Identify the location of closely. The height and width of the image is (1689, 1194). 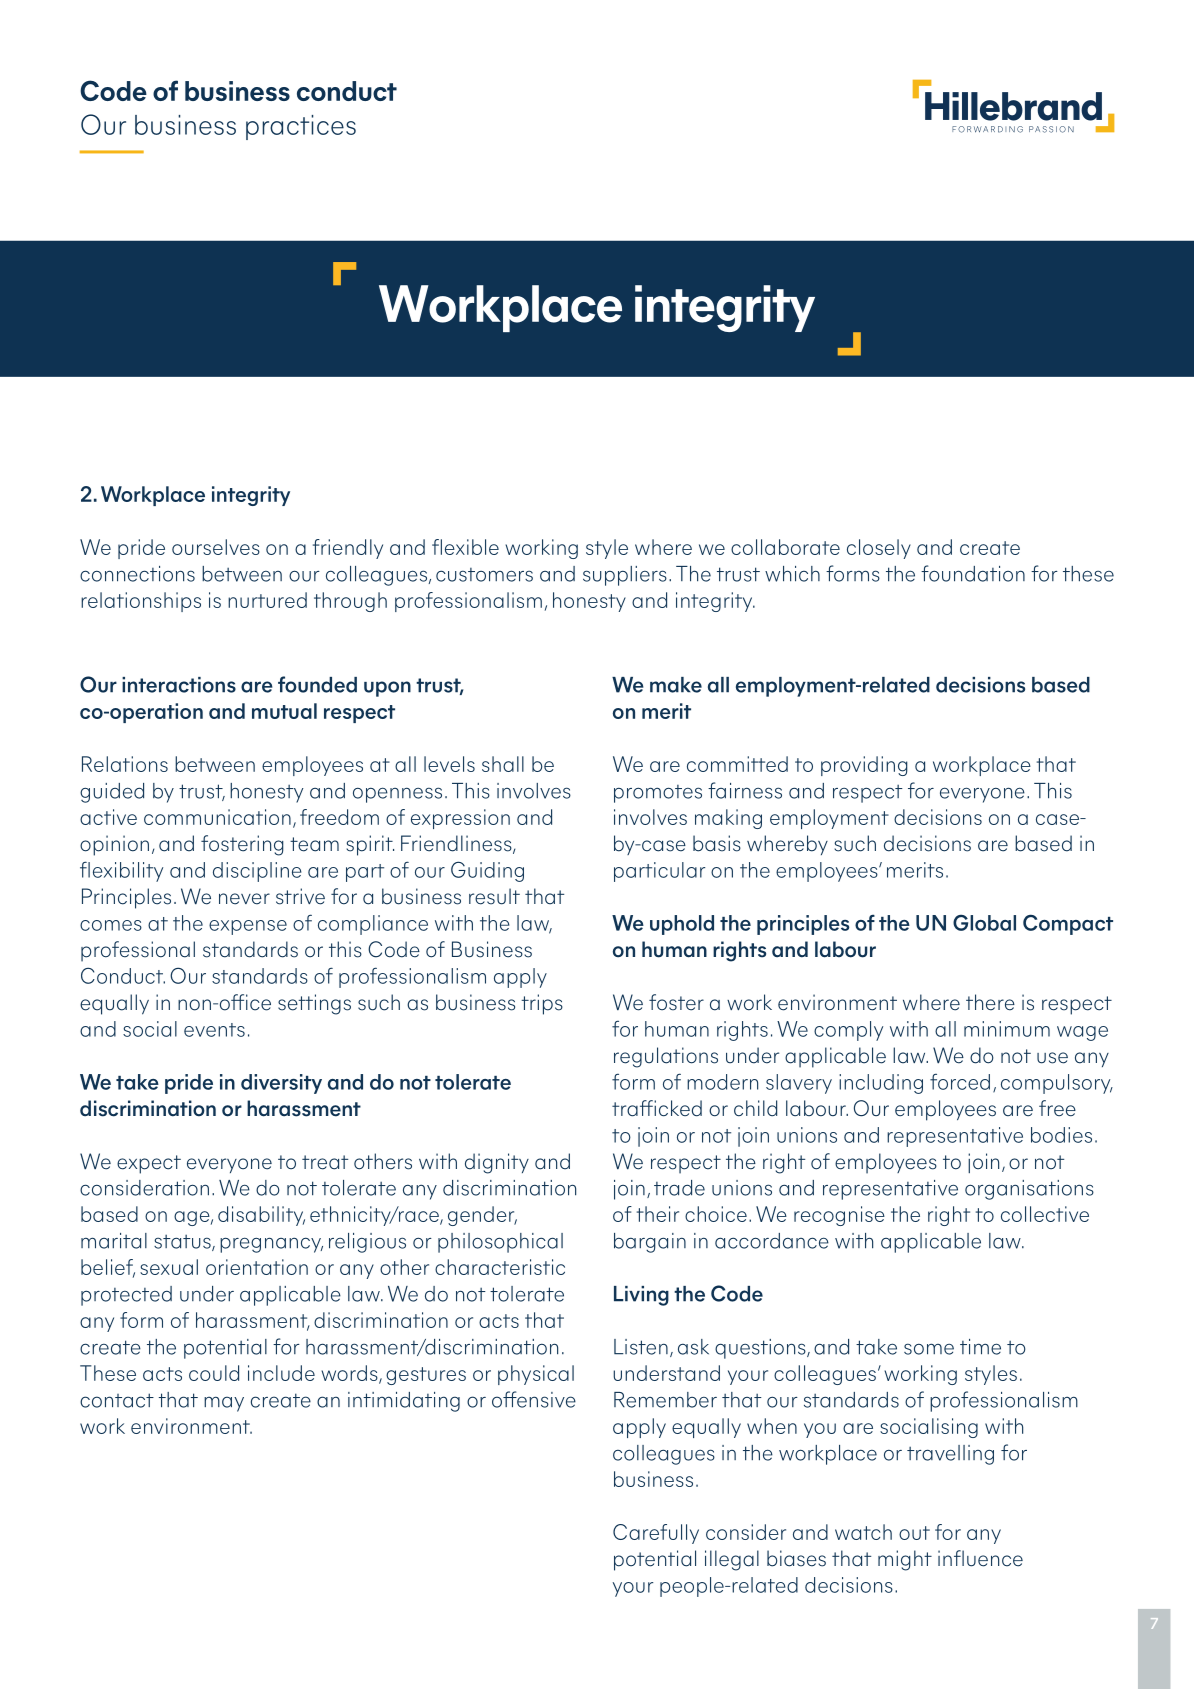
(879, 549).
